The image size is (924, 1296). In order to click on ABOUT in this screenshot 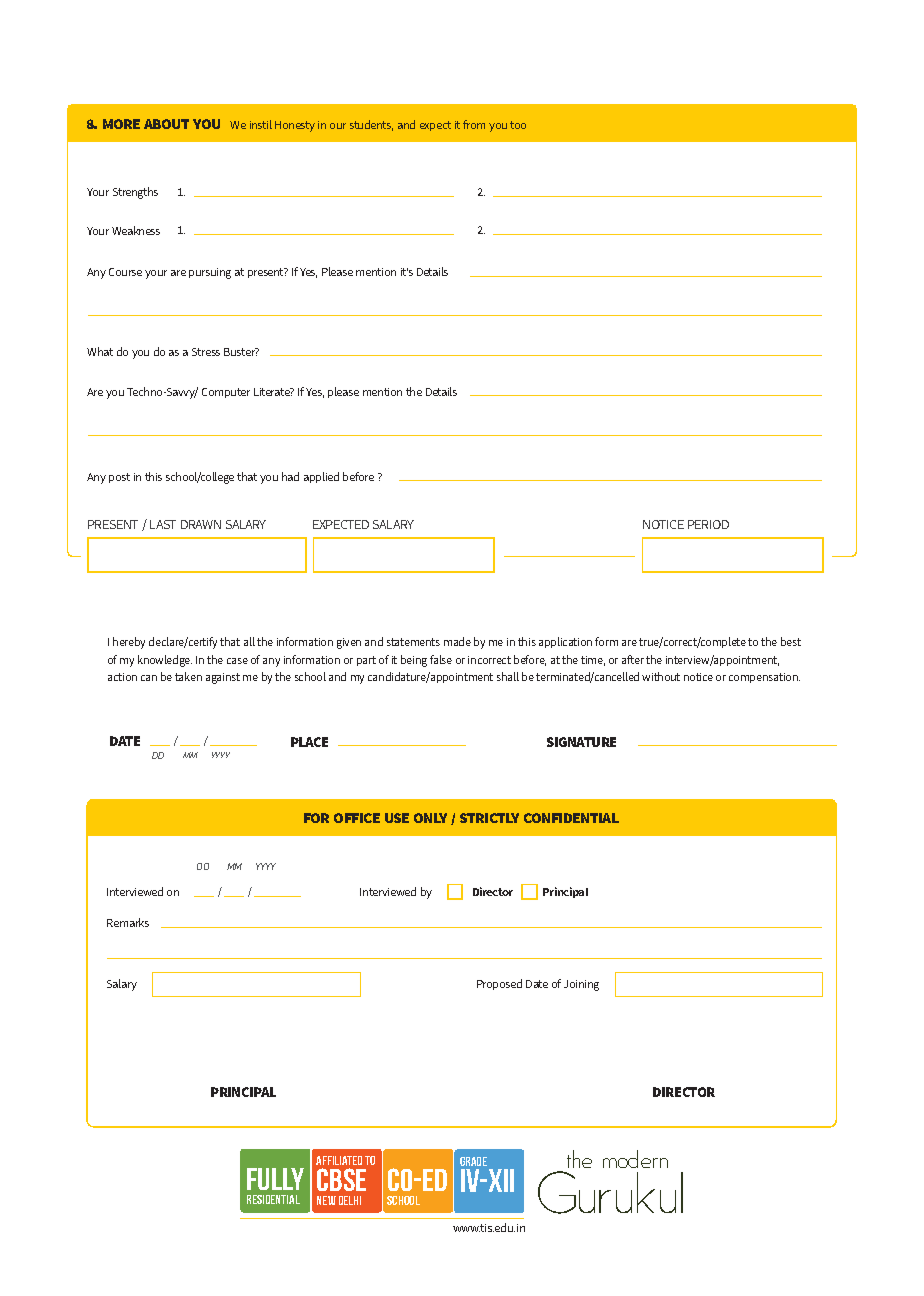, I will do `click(166, 124)`.
